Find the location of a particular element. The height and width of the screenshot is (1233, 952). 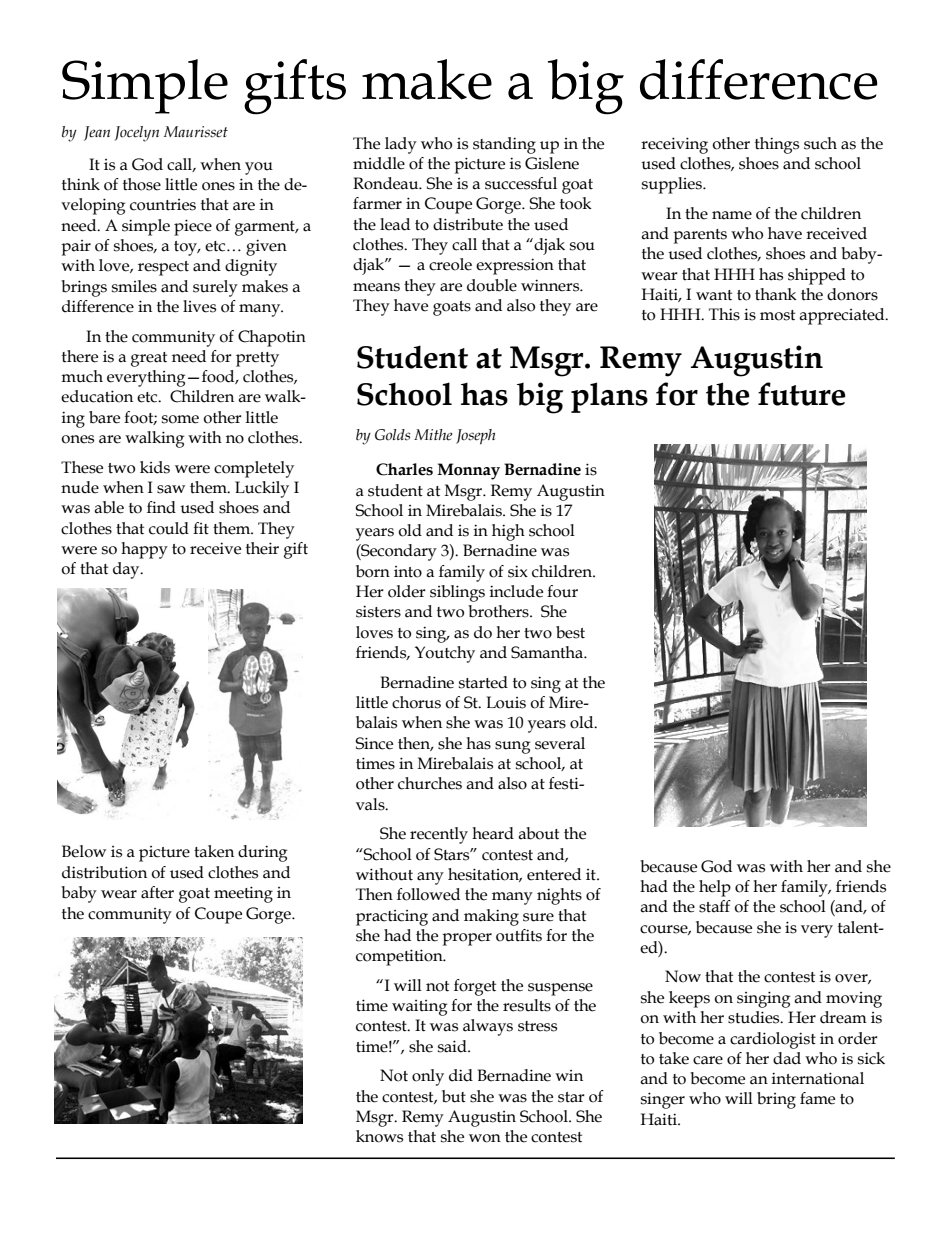

Joseph is located at coordinates (475, 437).
